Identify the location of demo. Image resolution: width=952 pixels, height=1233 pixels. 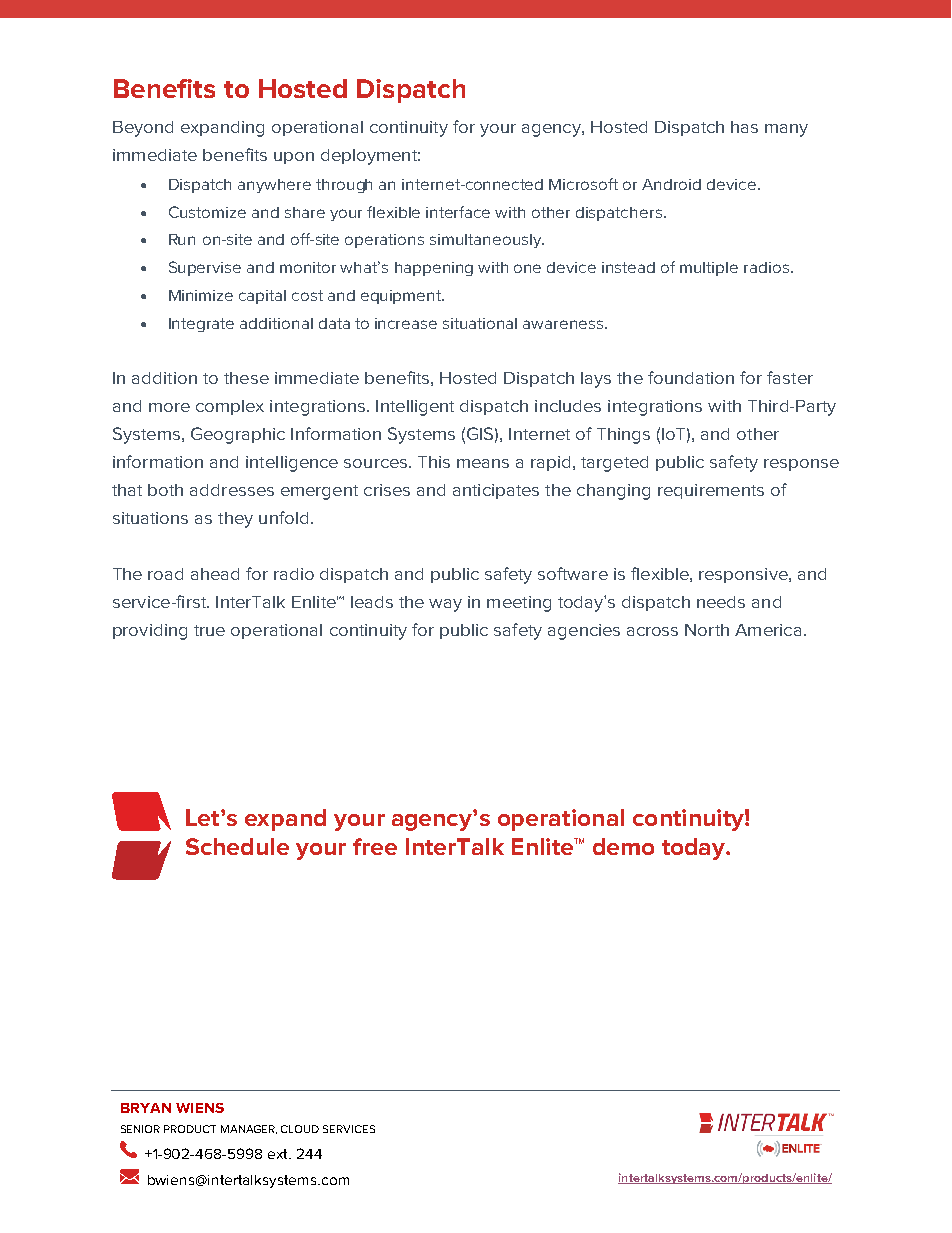
(623, 846).
